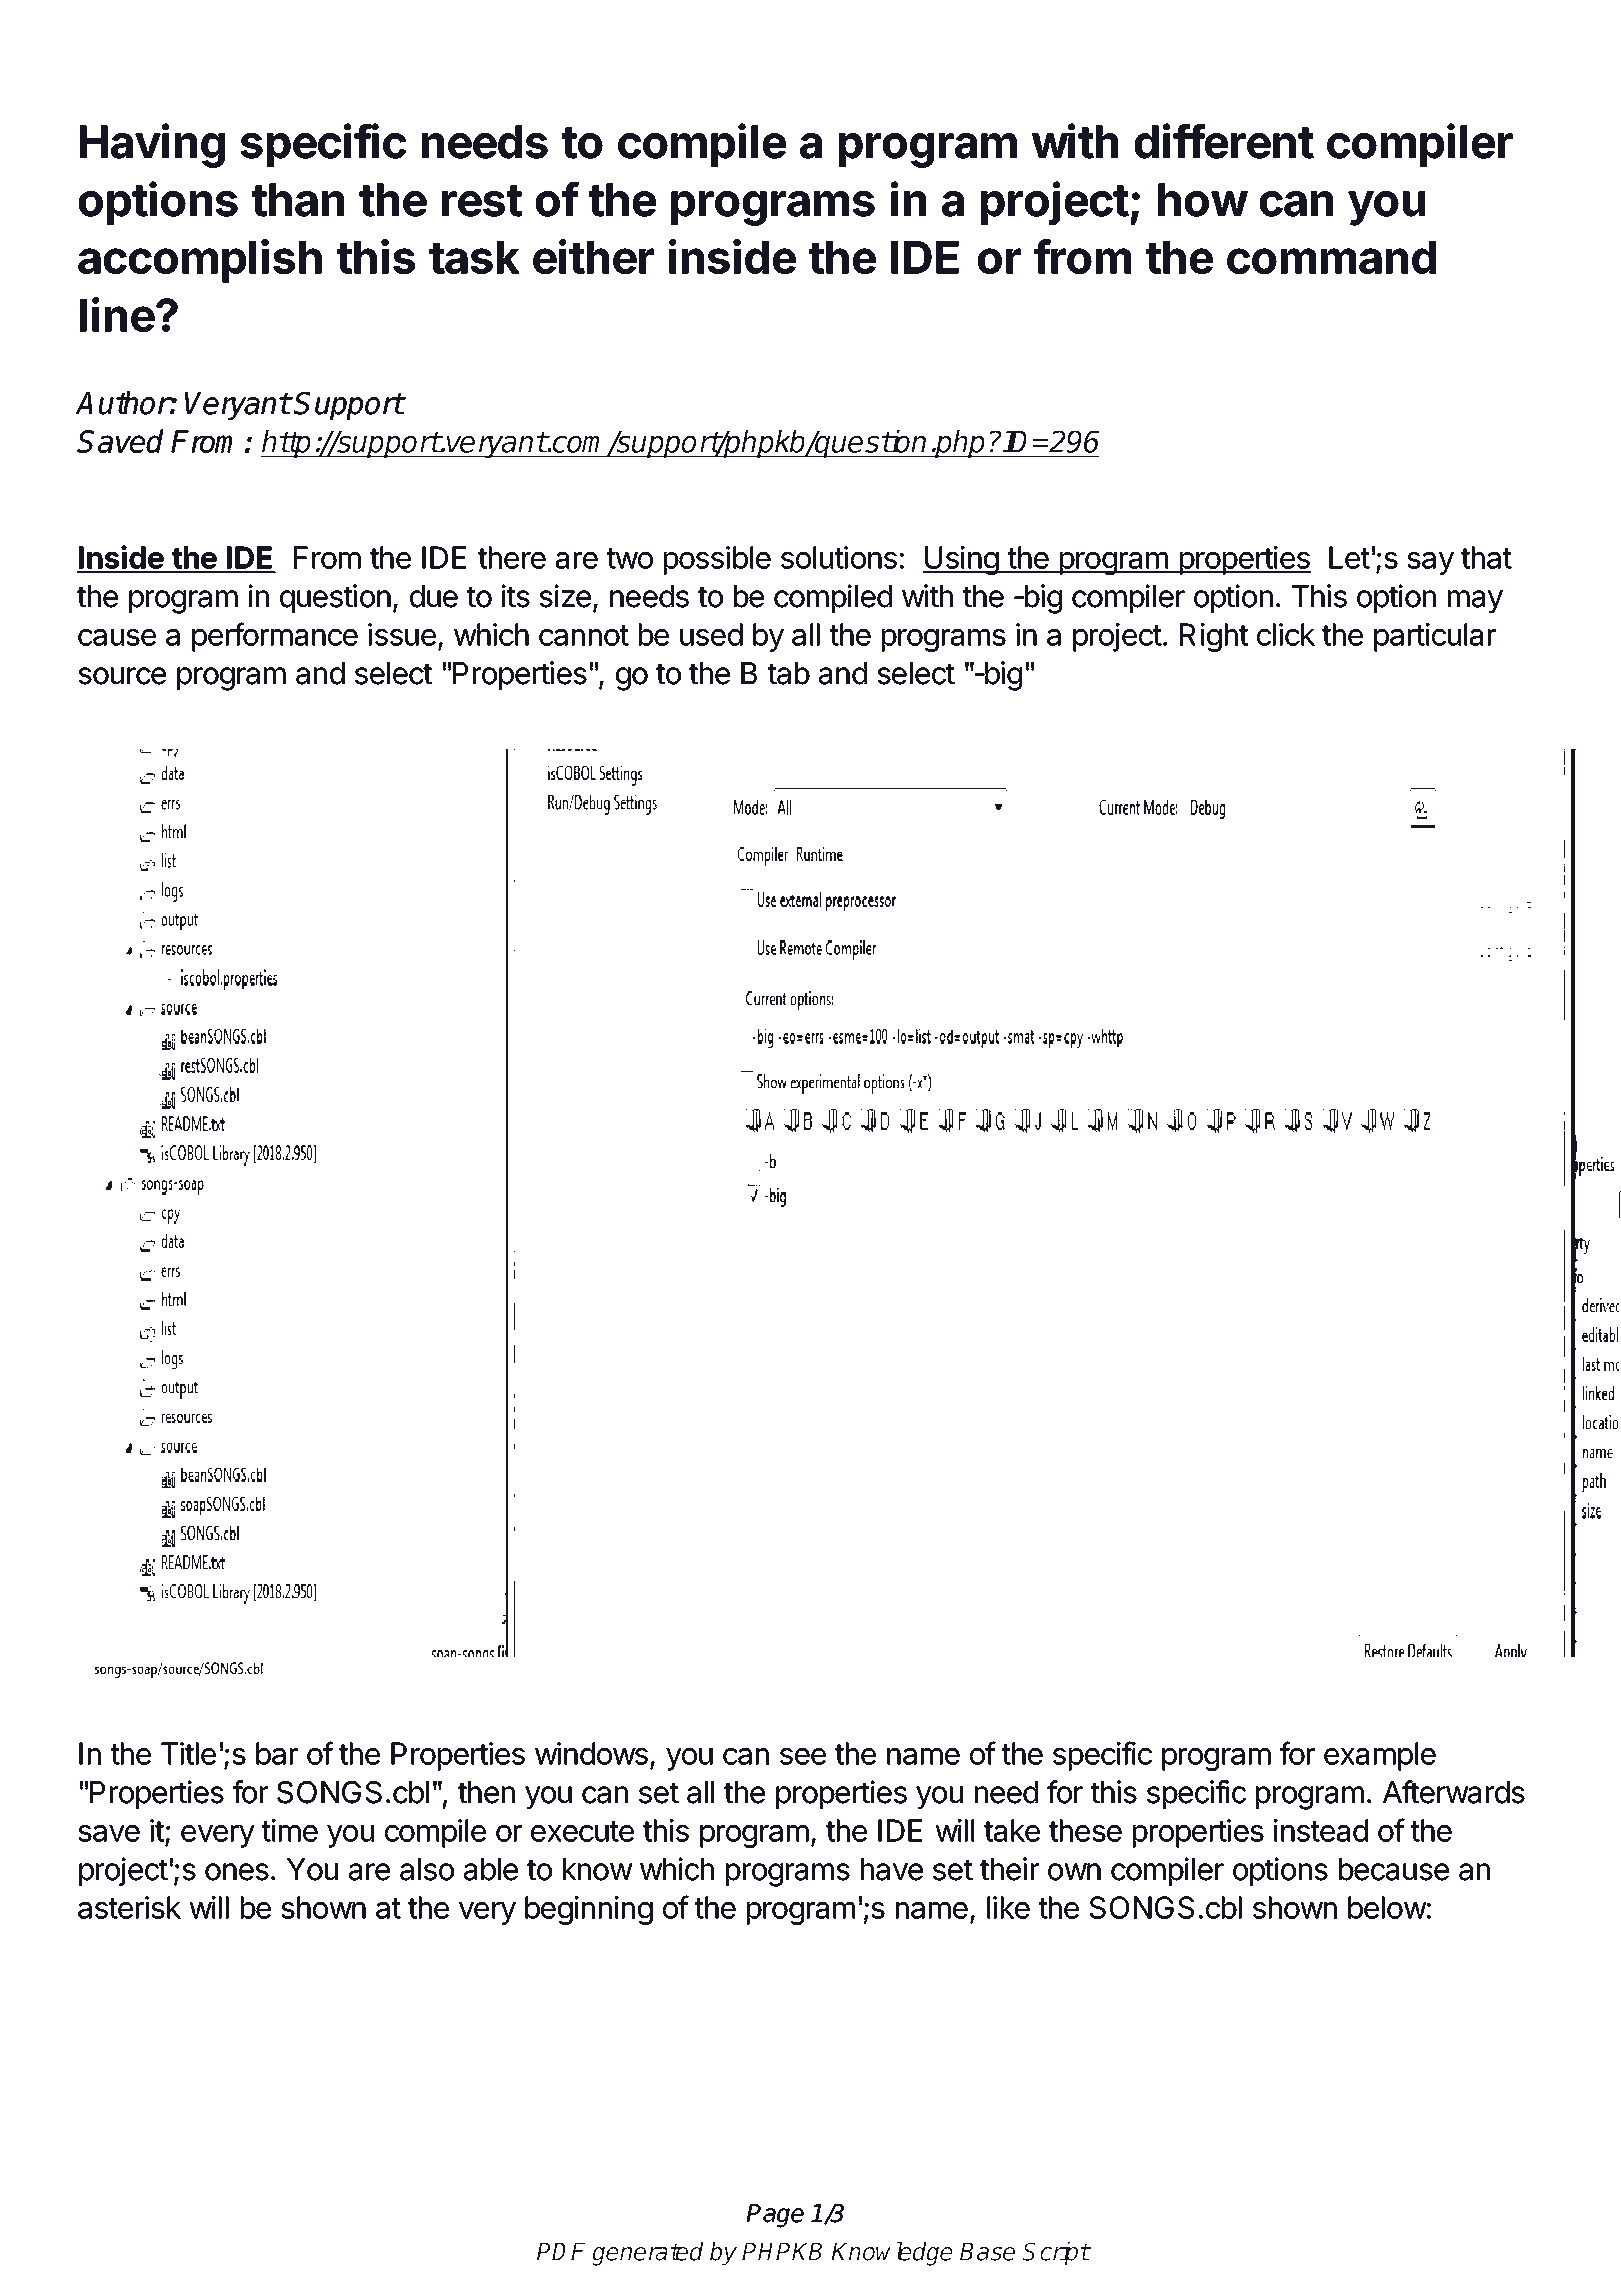  What do you see at coordinates (591, 1753) in the screenshot?
I see `windows` at bounding box center [591, 1753].
